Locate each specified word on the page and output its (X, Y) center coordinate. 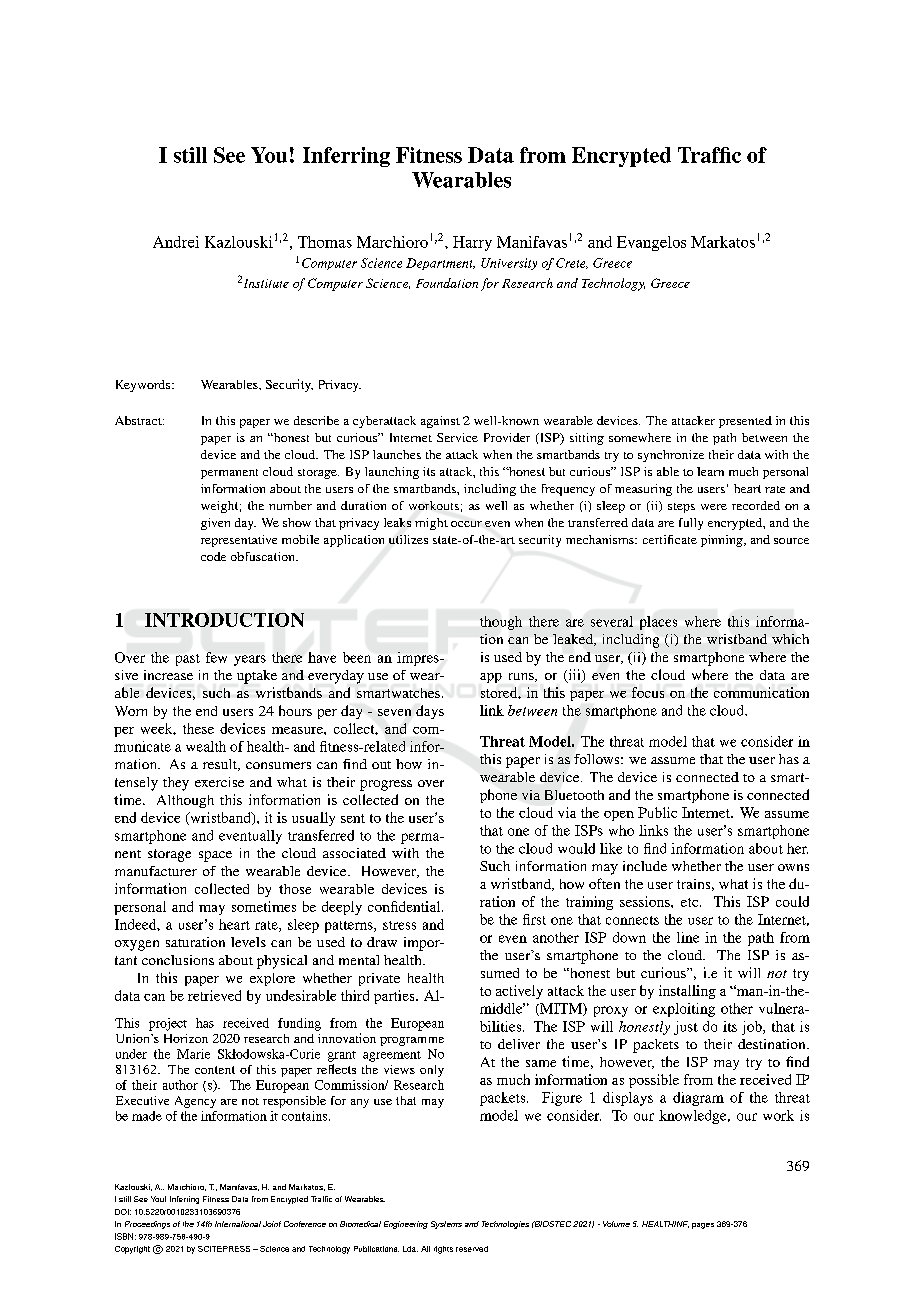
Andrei (176, 242)
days (430, 712)
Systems (446, 1225)
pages (703, 1226)
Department (440, 264)
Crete (572, 263)
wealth (206, 746)
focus (648, 692)
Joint (272, 1224)
